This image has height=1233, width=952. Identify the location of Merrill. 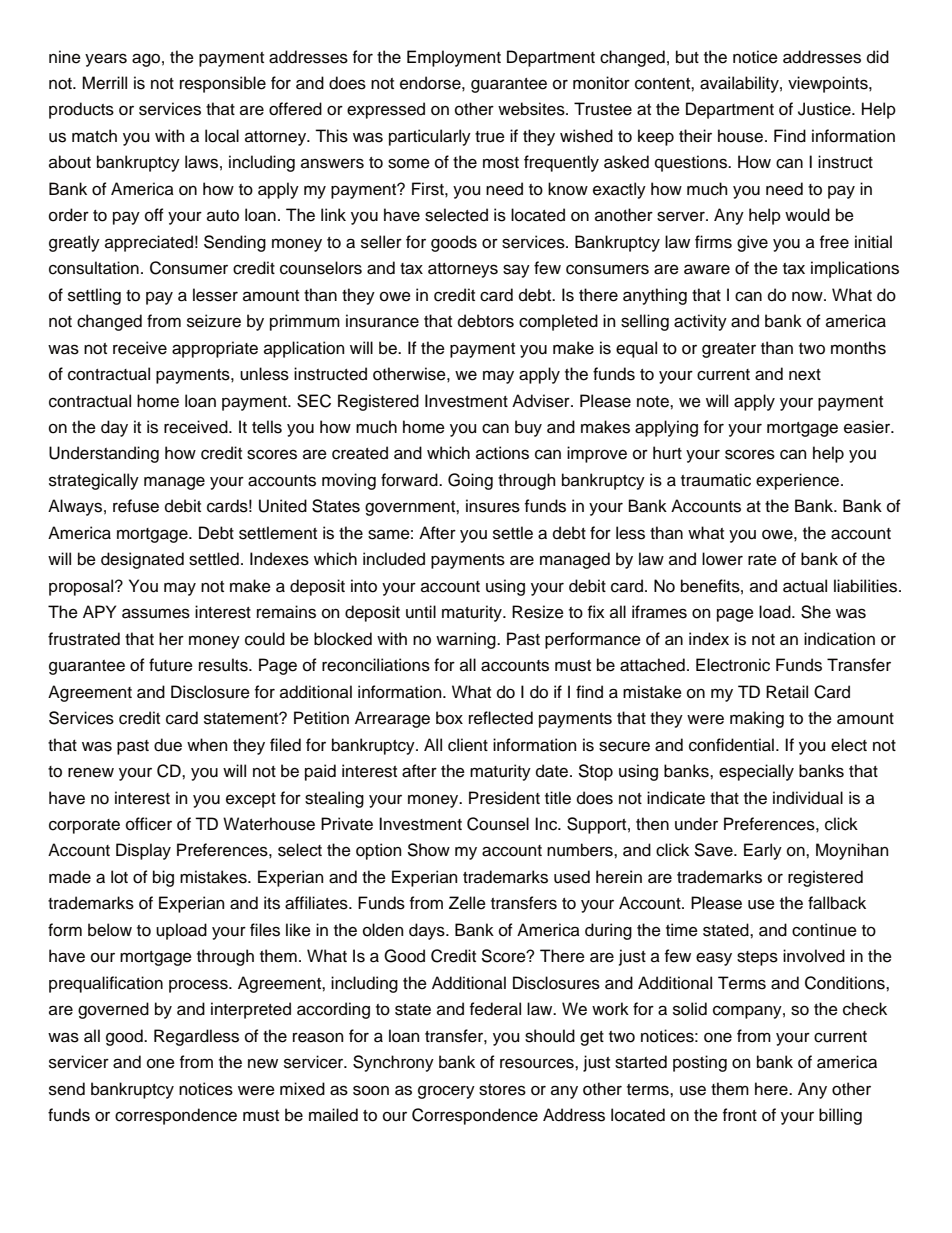
(104, 83).
